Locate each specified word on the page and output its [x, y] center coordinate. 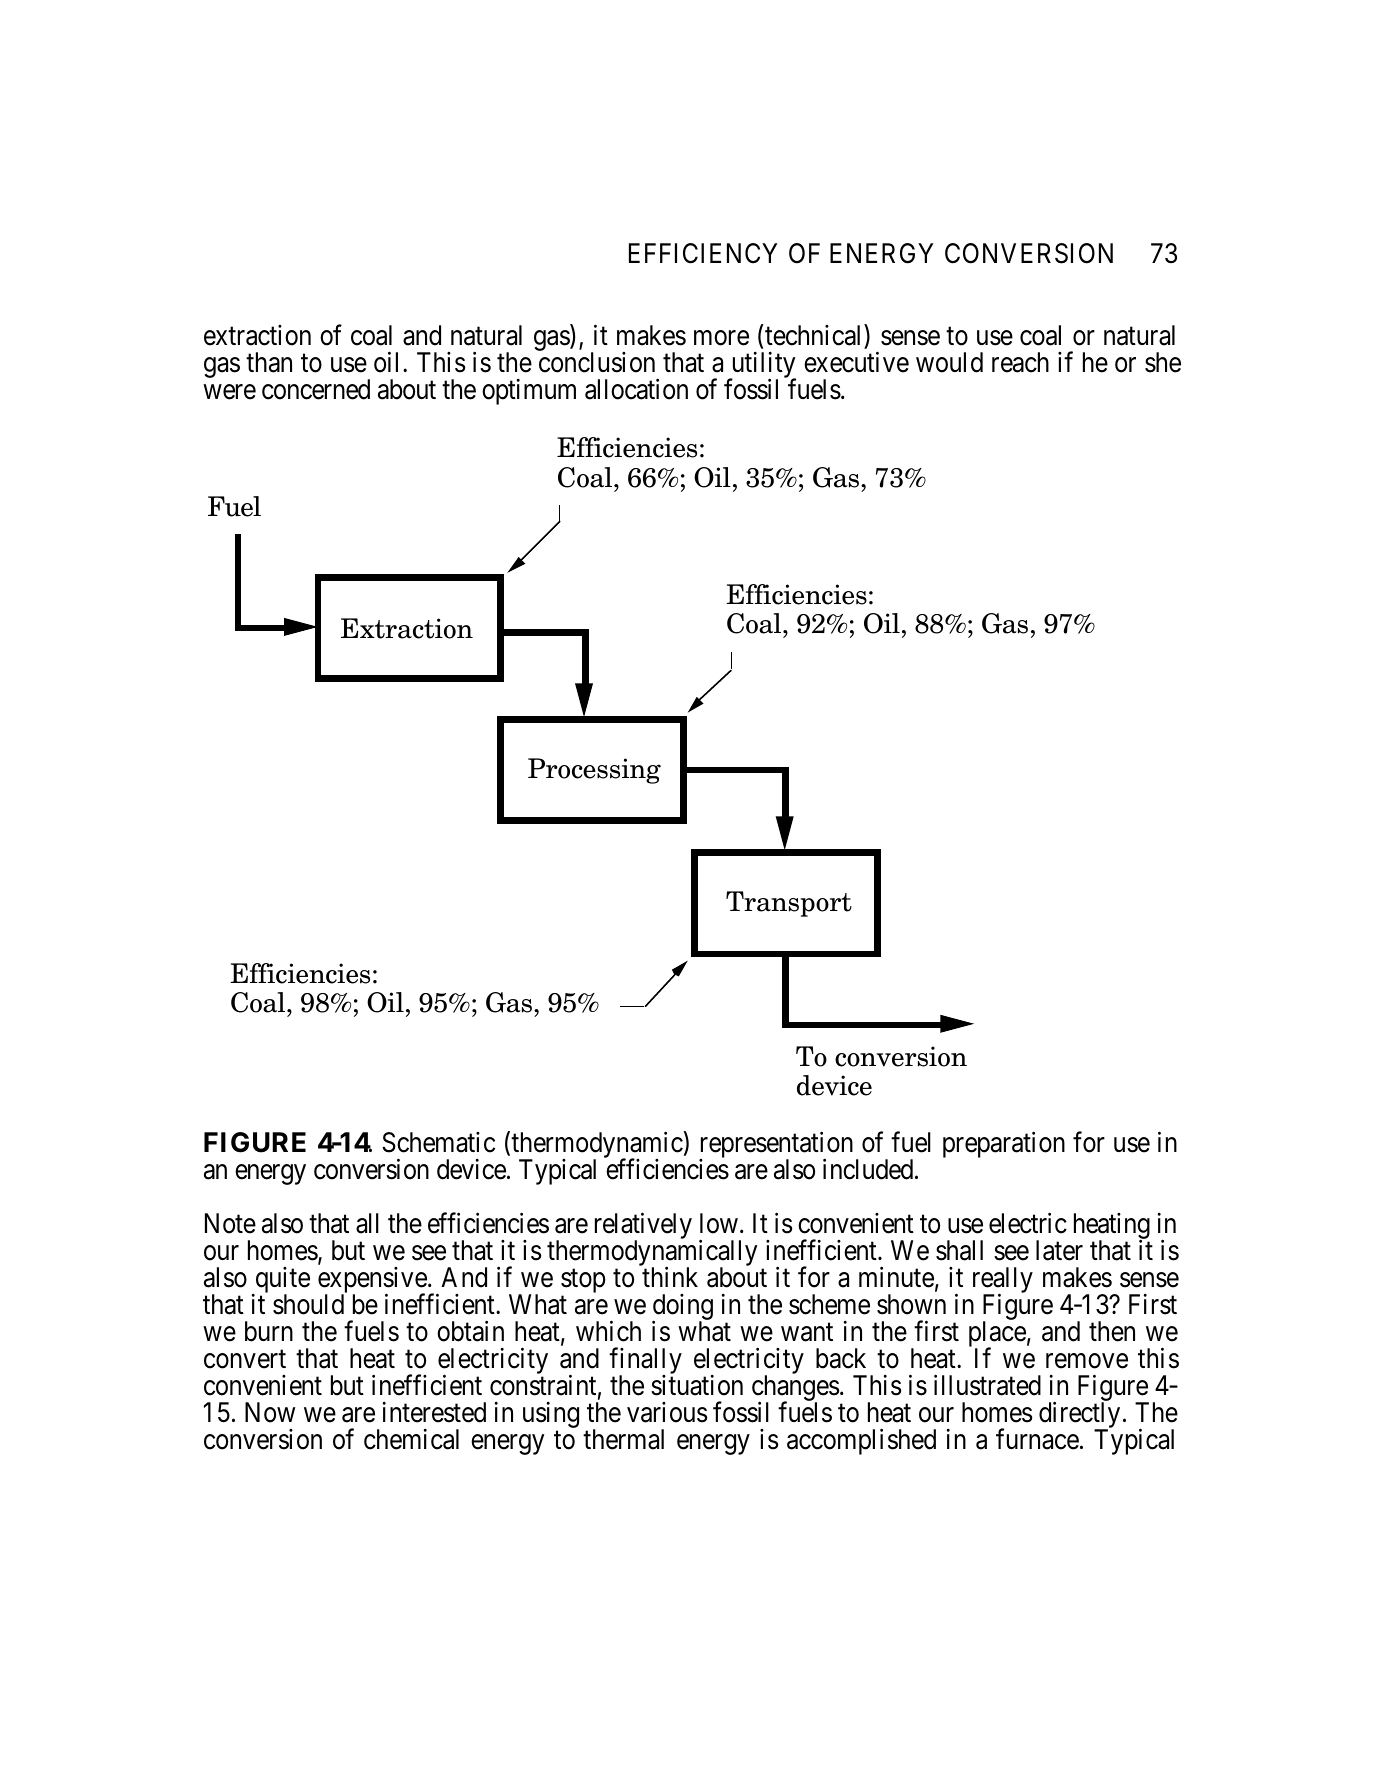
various [667, 1412]
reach [1020, 362]
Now [270, 1413]
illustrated [987, 1385]
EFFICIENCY [703, 253]
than [269, 362]
